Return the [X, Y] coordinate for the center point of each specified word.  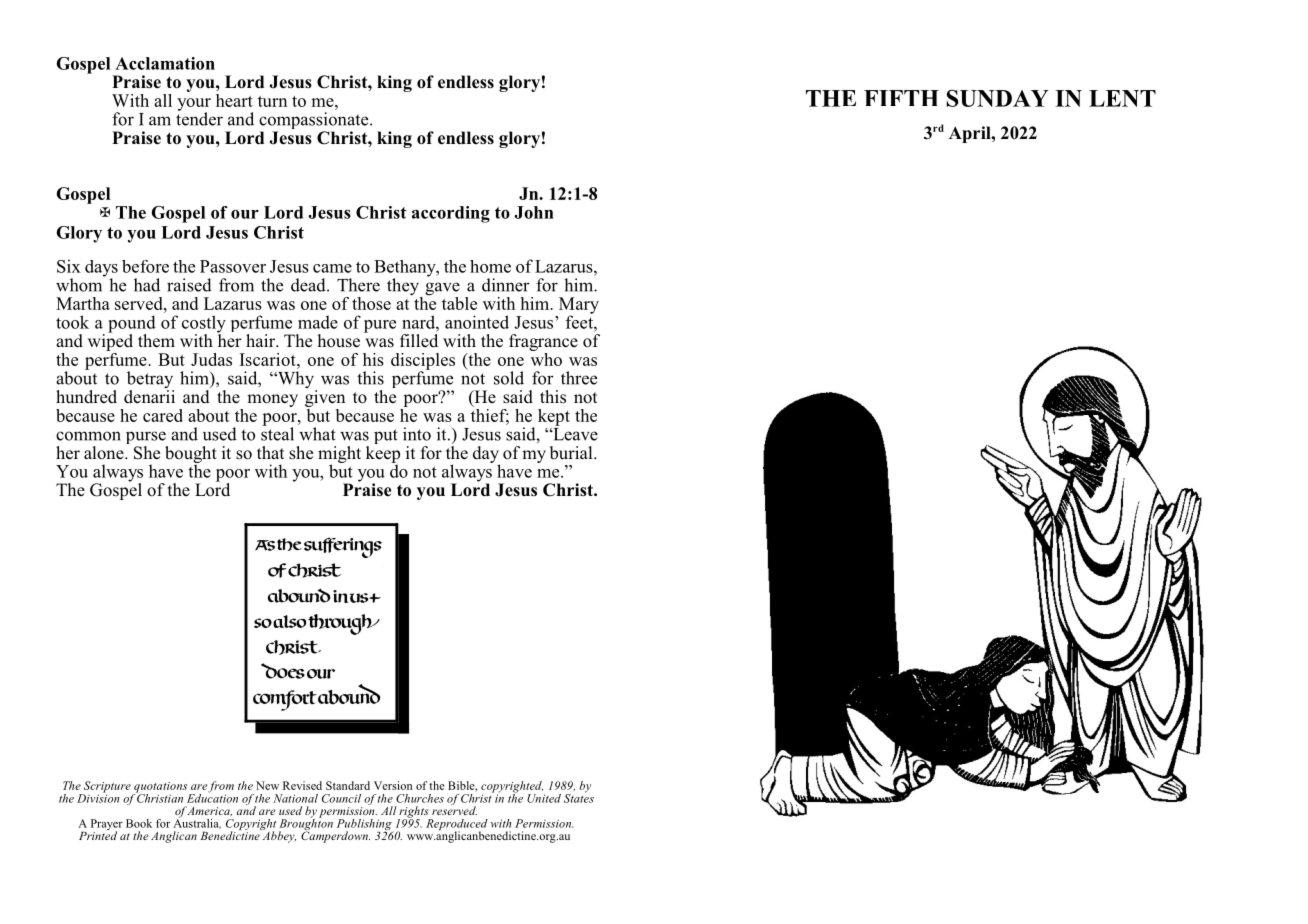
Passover [233, 266]
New [267, 785]
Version [393, 785]
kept [554, 417]
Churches [420, 798]
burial [572, 453]
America [209, 811]
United [544, 798]
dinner [505, 285]
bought [191, 455]
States [579, 797]
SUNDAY [997, 98]
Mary [579, 306]
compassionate [315, 122]
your [194, 105]
